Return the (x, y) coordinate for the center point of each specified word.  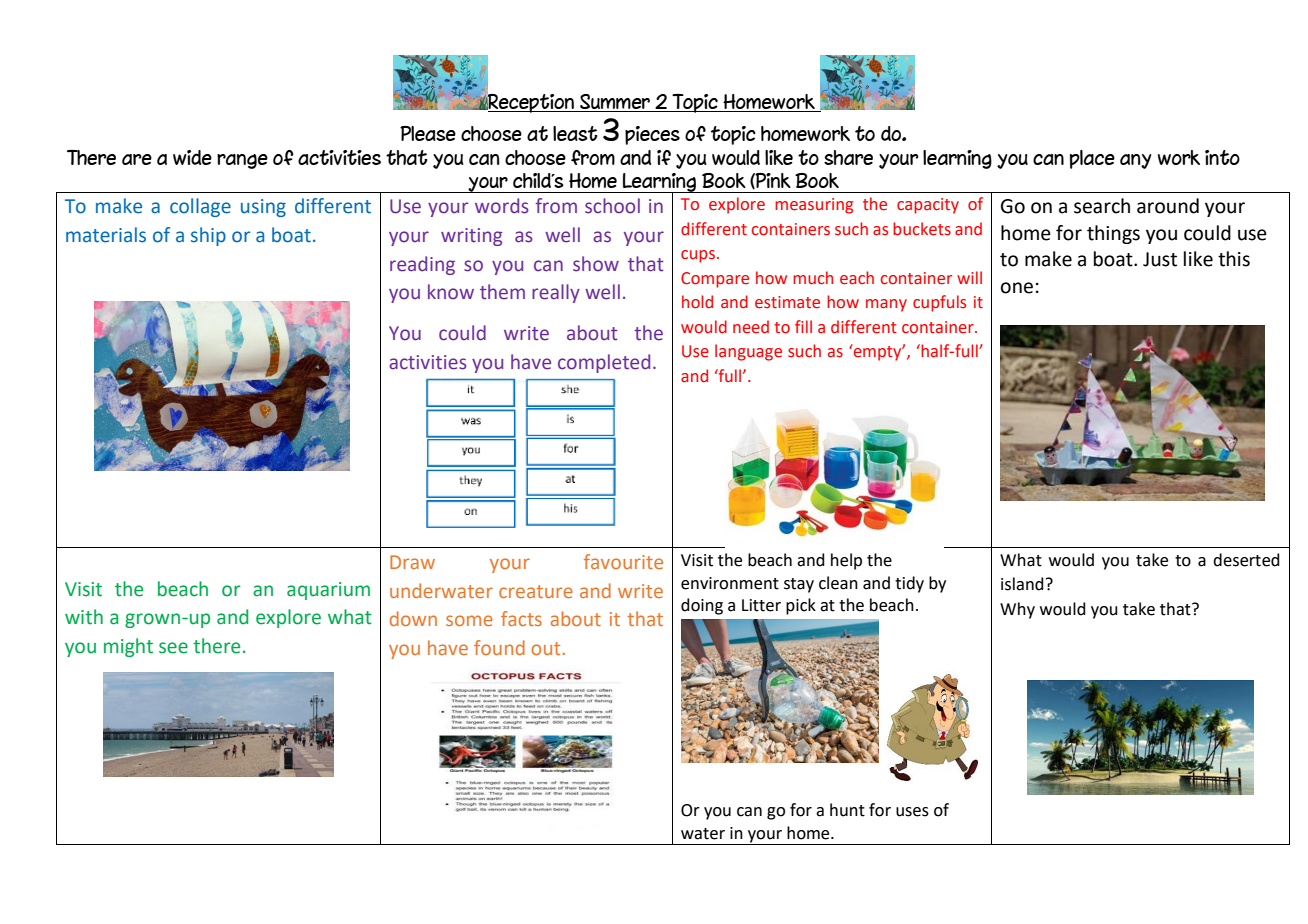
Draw (412, 562)
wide (192, 157)
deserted (1246, 560)
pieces (652, 135)
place (1092, 159)
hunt (847, 810)
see (173, 648)
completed (604, 363)
